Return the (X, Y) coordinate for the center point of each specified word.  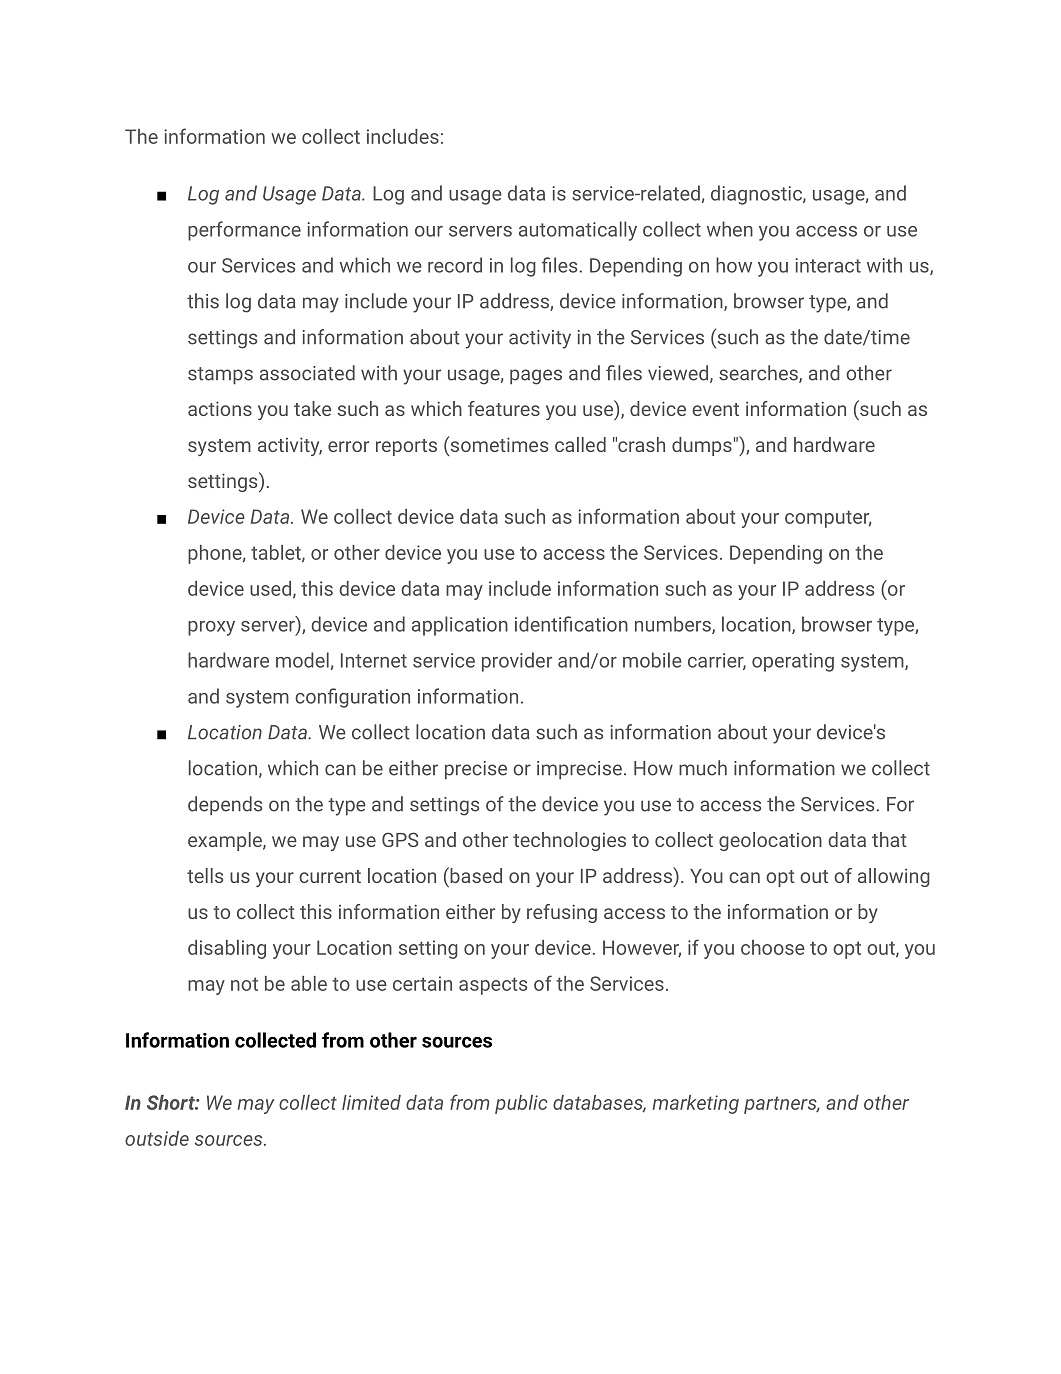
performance (244, 231)
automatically (578, 231)
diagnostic (757, 195)
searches (759, 374)
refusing (562, 913)
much (703, 768)
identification (571, 624)
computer (828, 519)
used (270, 588)
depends (225, 806)
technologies (569, 841)
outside (157, 1138)
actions (220, 408)
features (504, 408)
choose (773, 947)
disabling (227, 949)
